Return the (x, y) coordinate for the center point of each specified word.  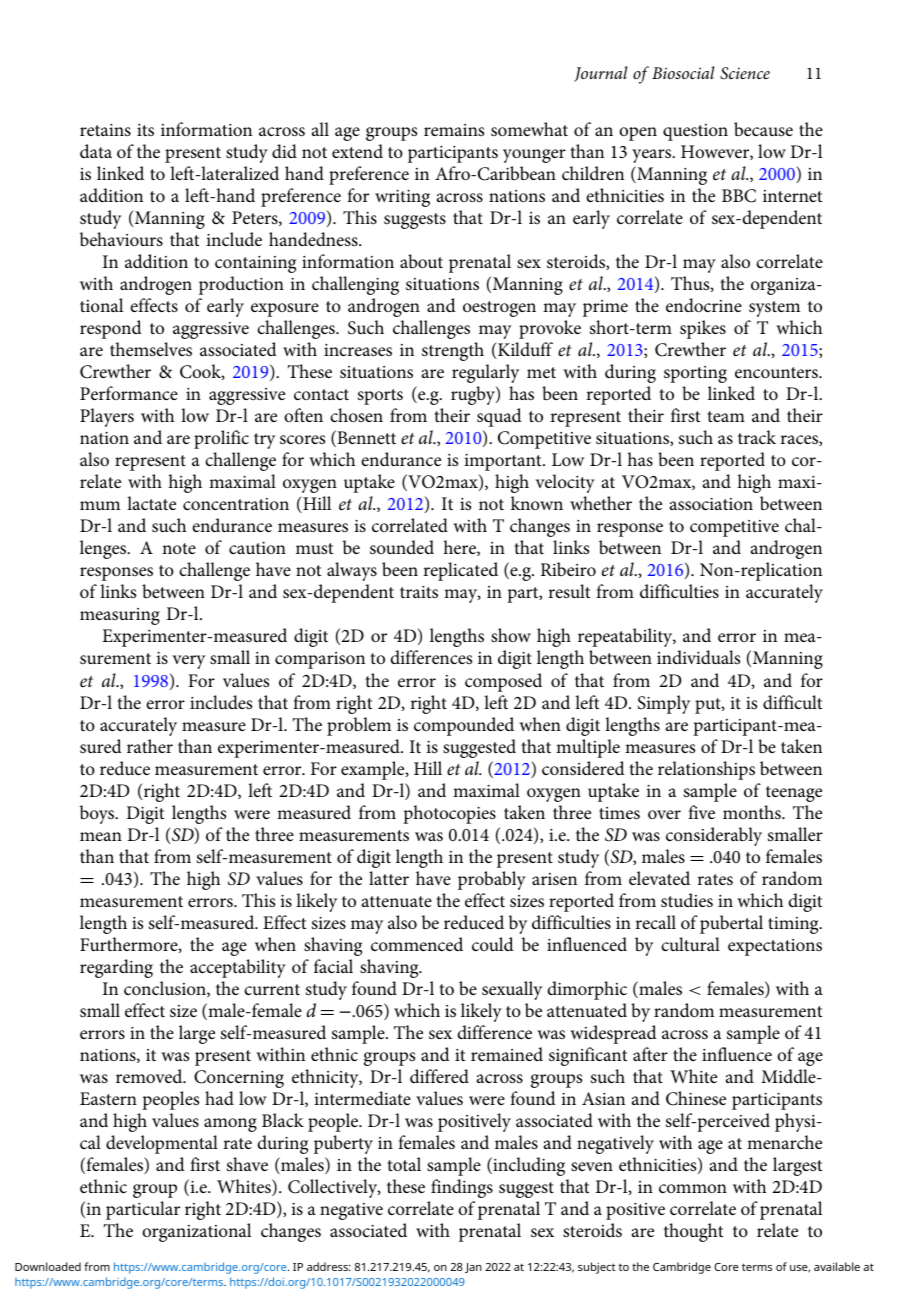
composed (503, 682)
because (763, 129)
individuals (698, 657)
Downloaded (48, 1266)
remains (454, 130)
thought (693, 1232)
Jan (473, 1268)
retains (105, 130)
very (188, 662)
